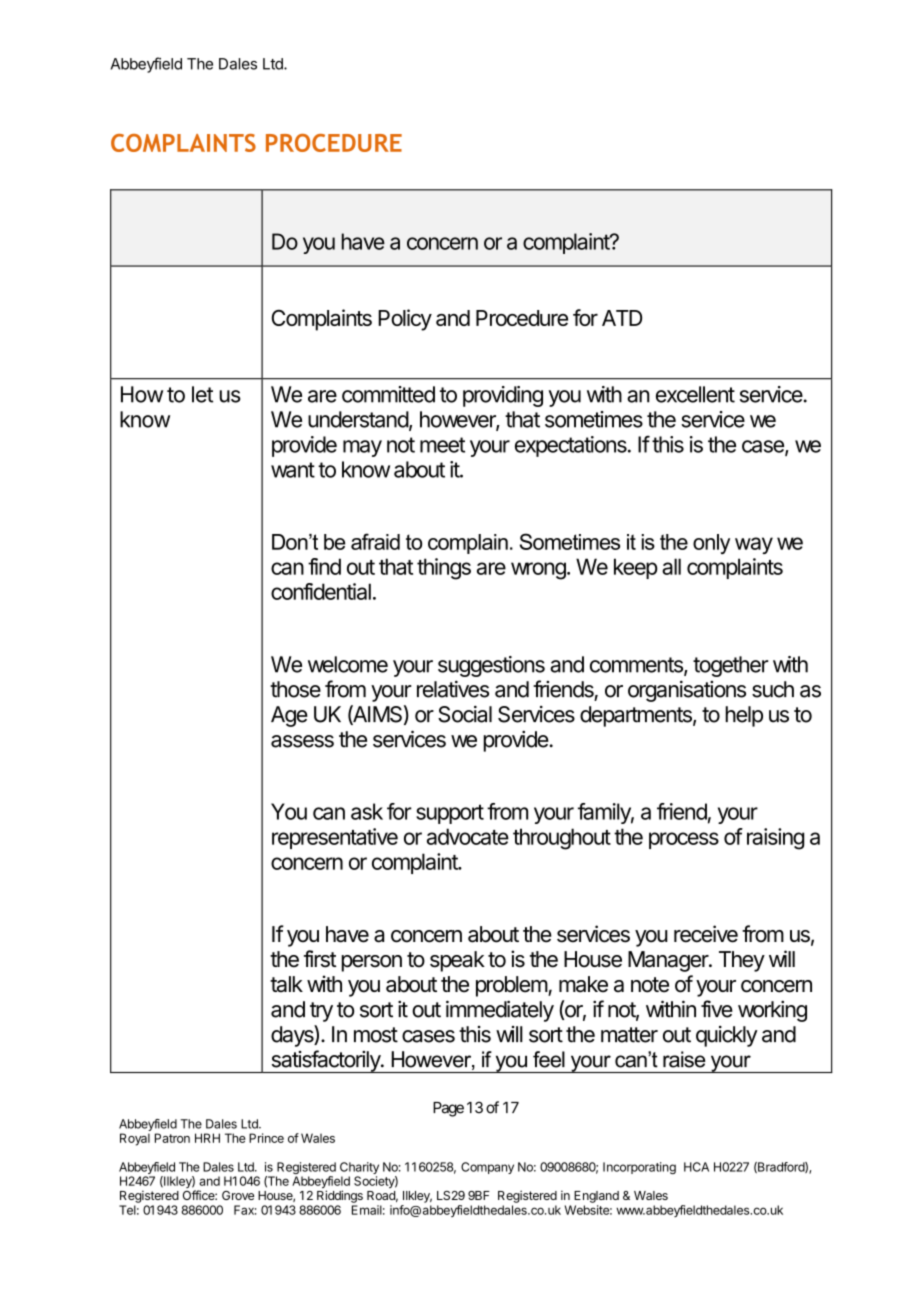 This image has width=924, height=1308. I want to click on HCA, so click(696, 1167).
